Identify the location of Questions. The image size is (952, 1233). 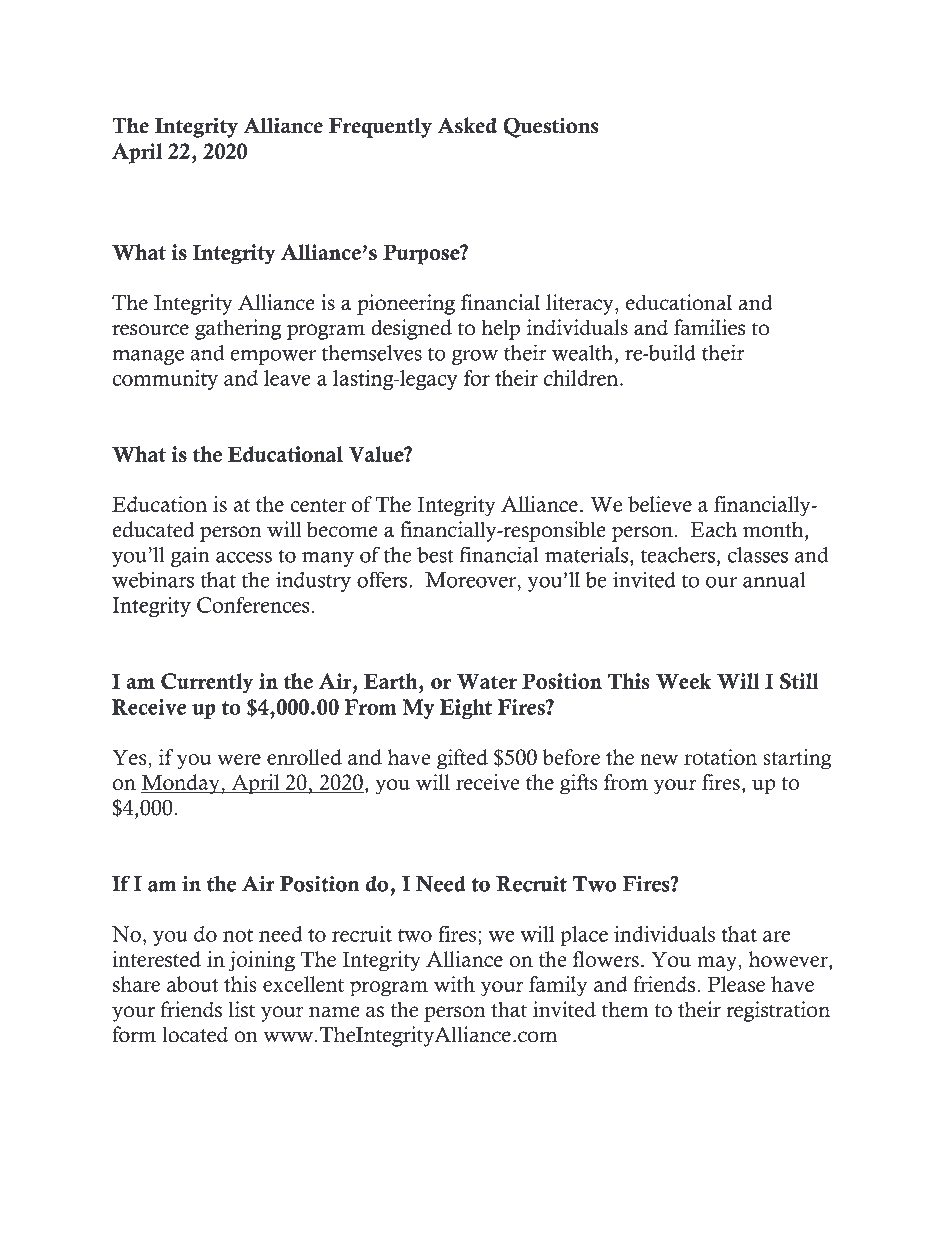
(550, 127).
